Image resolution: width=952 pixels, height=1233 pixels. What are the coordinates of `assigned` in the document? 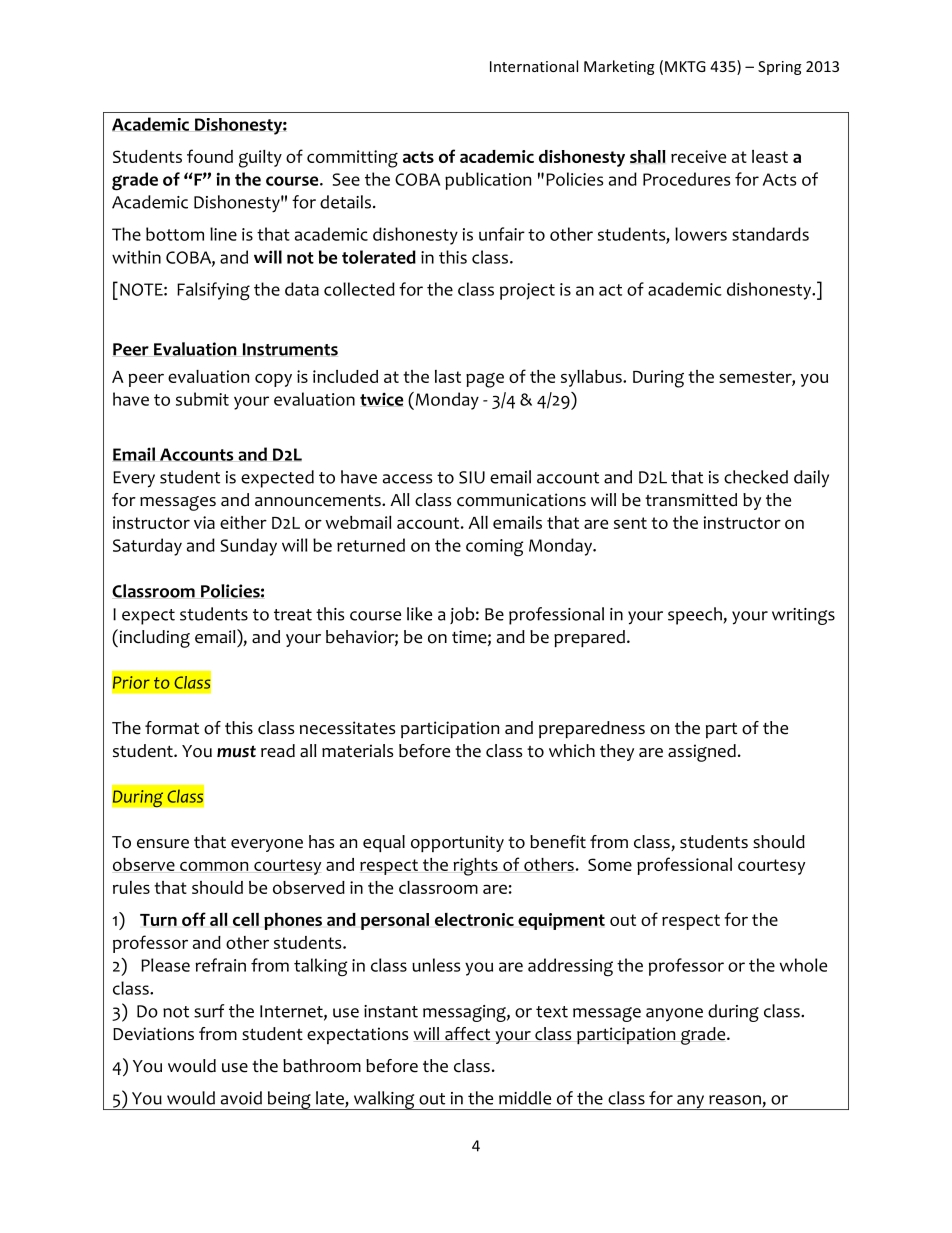 It's located at (702, 753).
